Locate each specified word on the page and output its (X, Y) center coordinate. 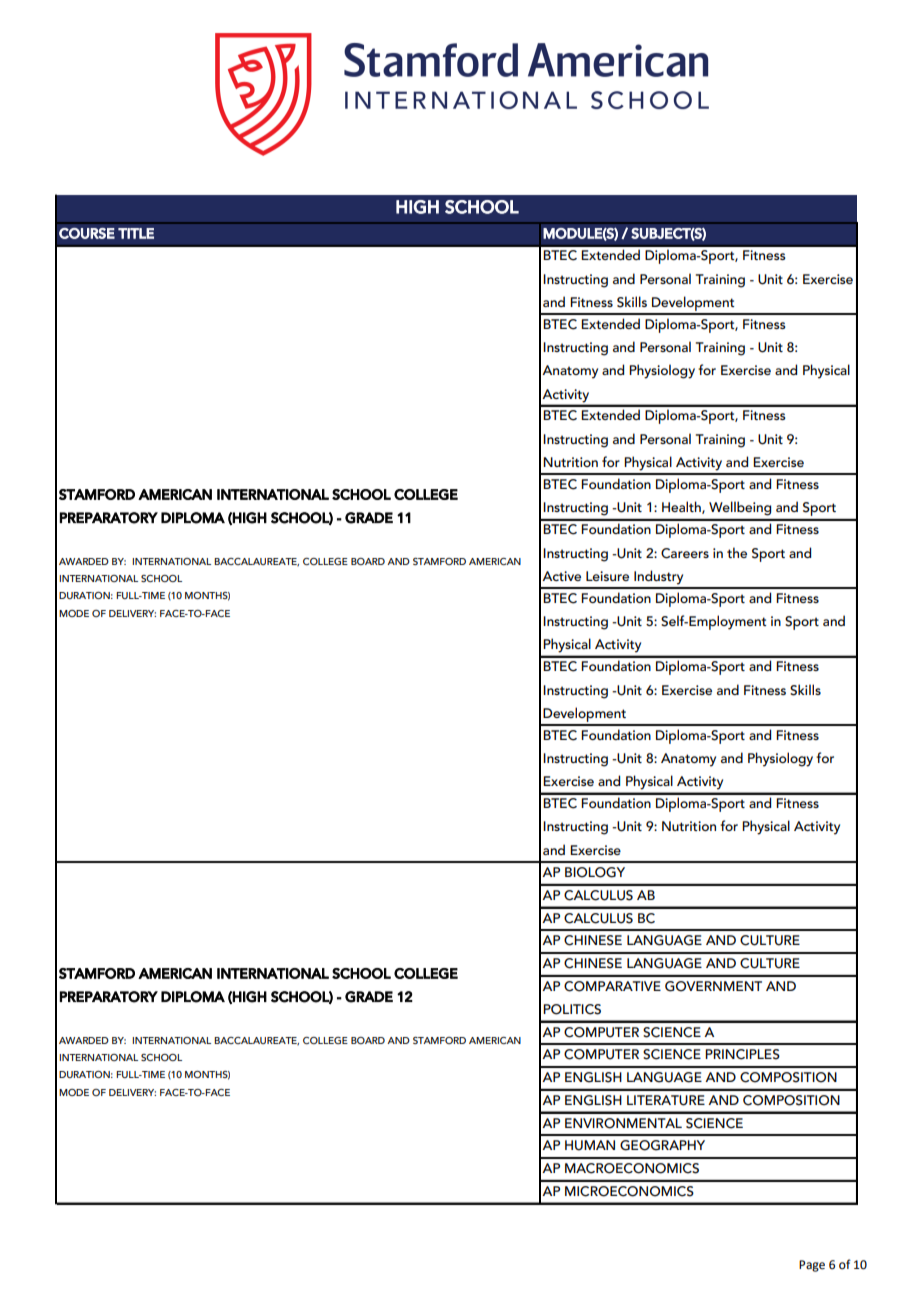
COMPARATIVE (612, 986)
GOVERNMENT (713, 986)
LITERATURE (666, 1100)
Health (682, 507)
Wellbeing (740, 508)
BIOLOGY (595, 872)
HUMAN (590, 1145)
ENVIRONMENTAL (623, 1123)
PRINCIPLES (742, 1054)
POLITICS (572, 1009)
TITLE (136, 233)
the (737, 552)
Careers (685, 553)
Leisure (607, 576)
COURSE (87, 233)
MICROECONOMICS (629, 1191)
